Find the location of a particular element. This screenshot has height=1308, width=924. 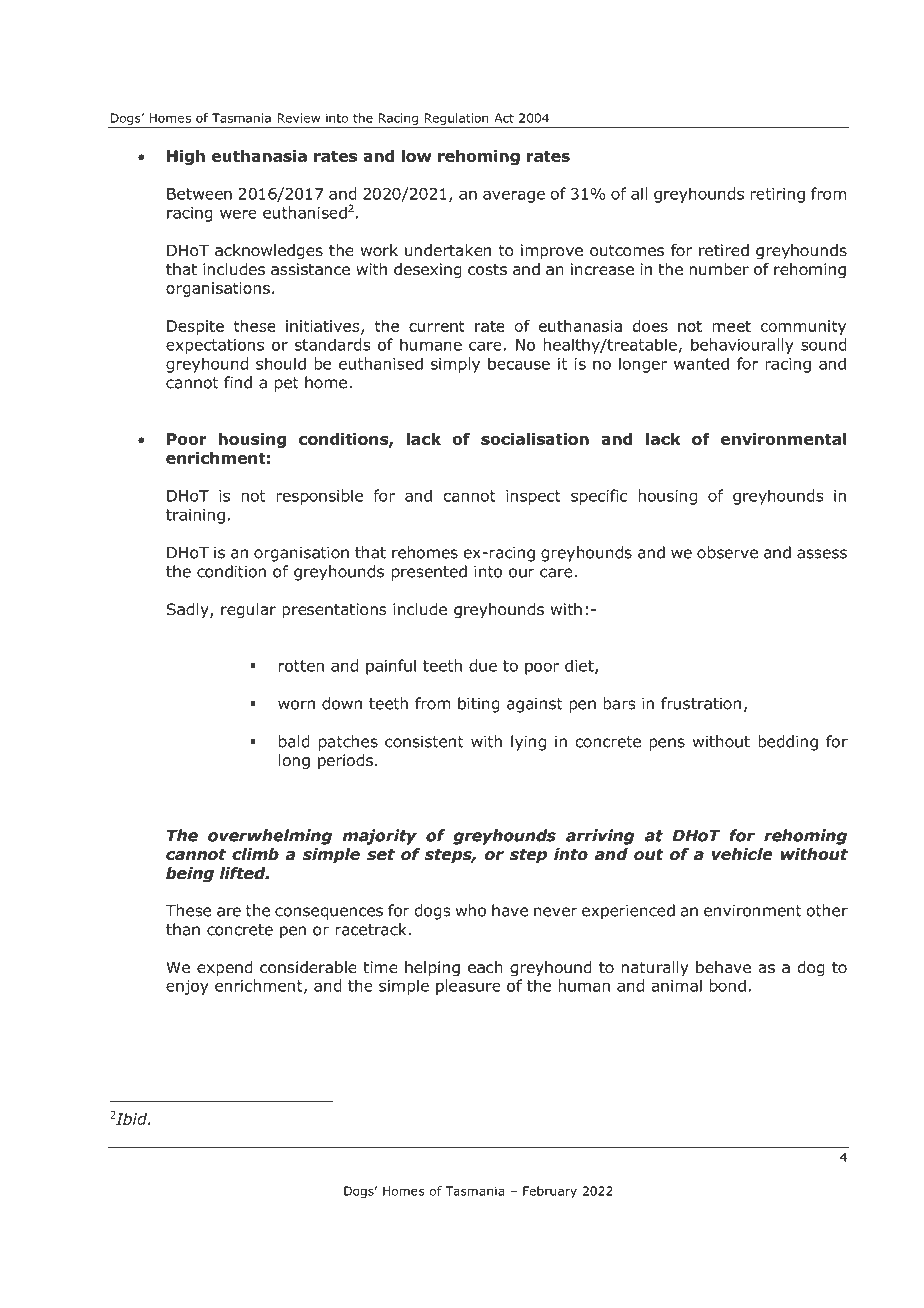

arriving is located at coordinates (600, 837).
